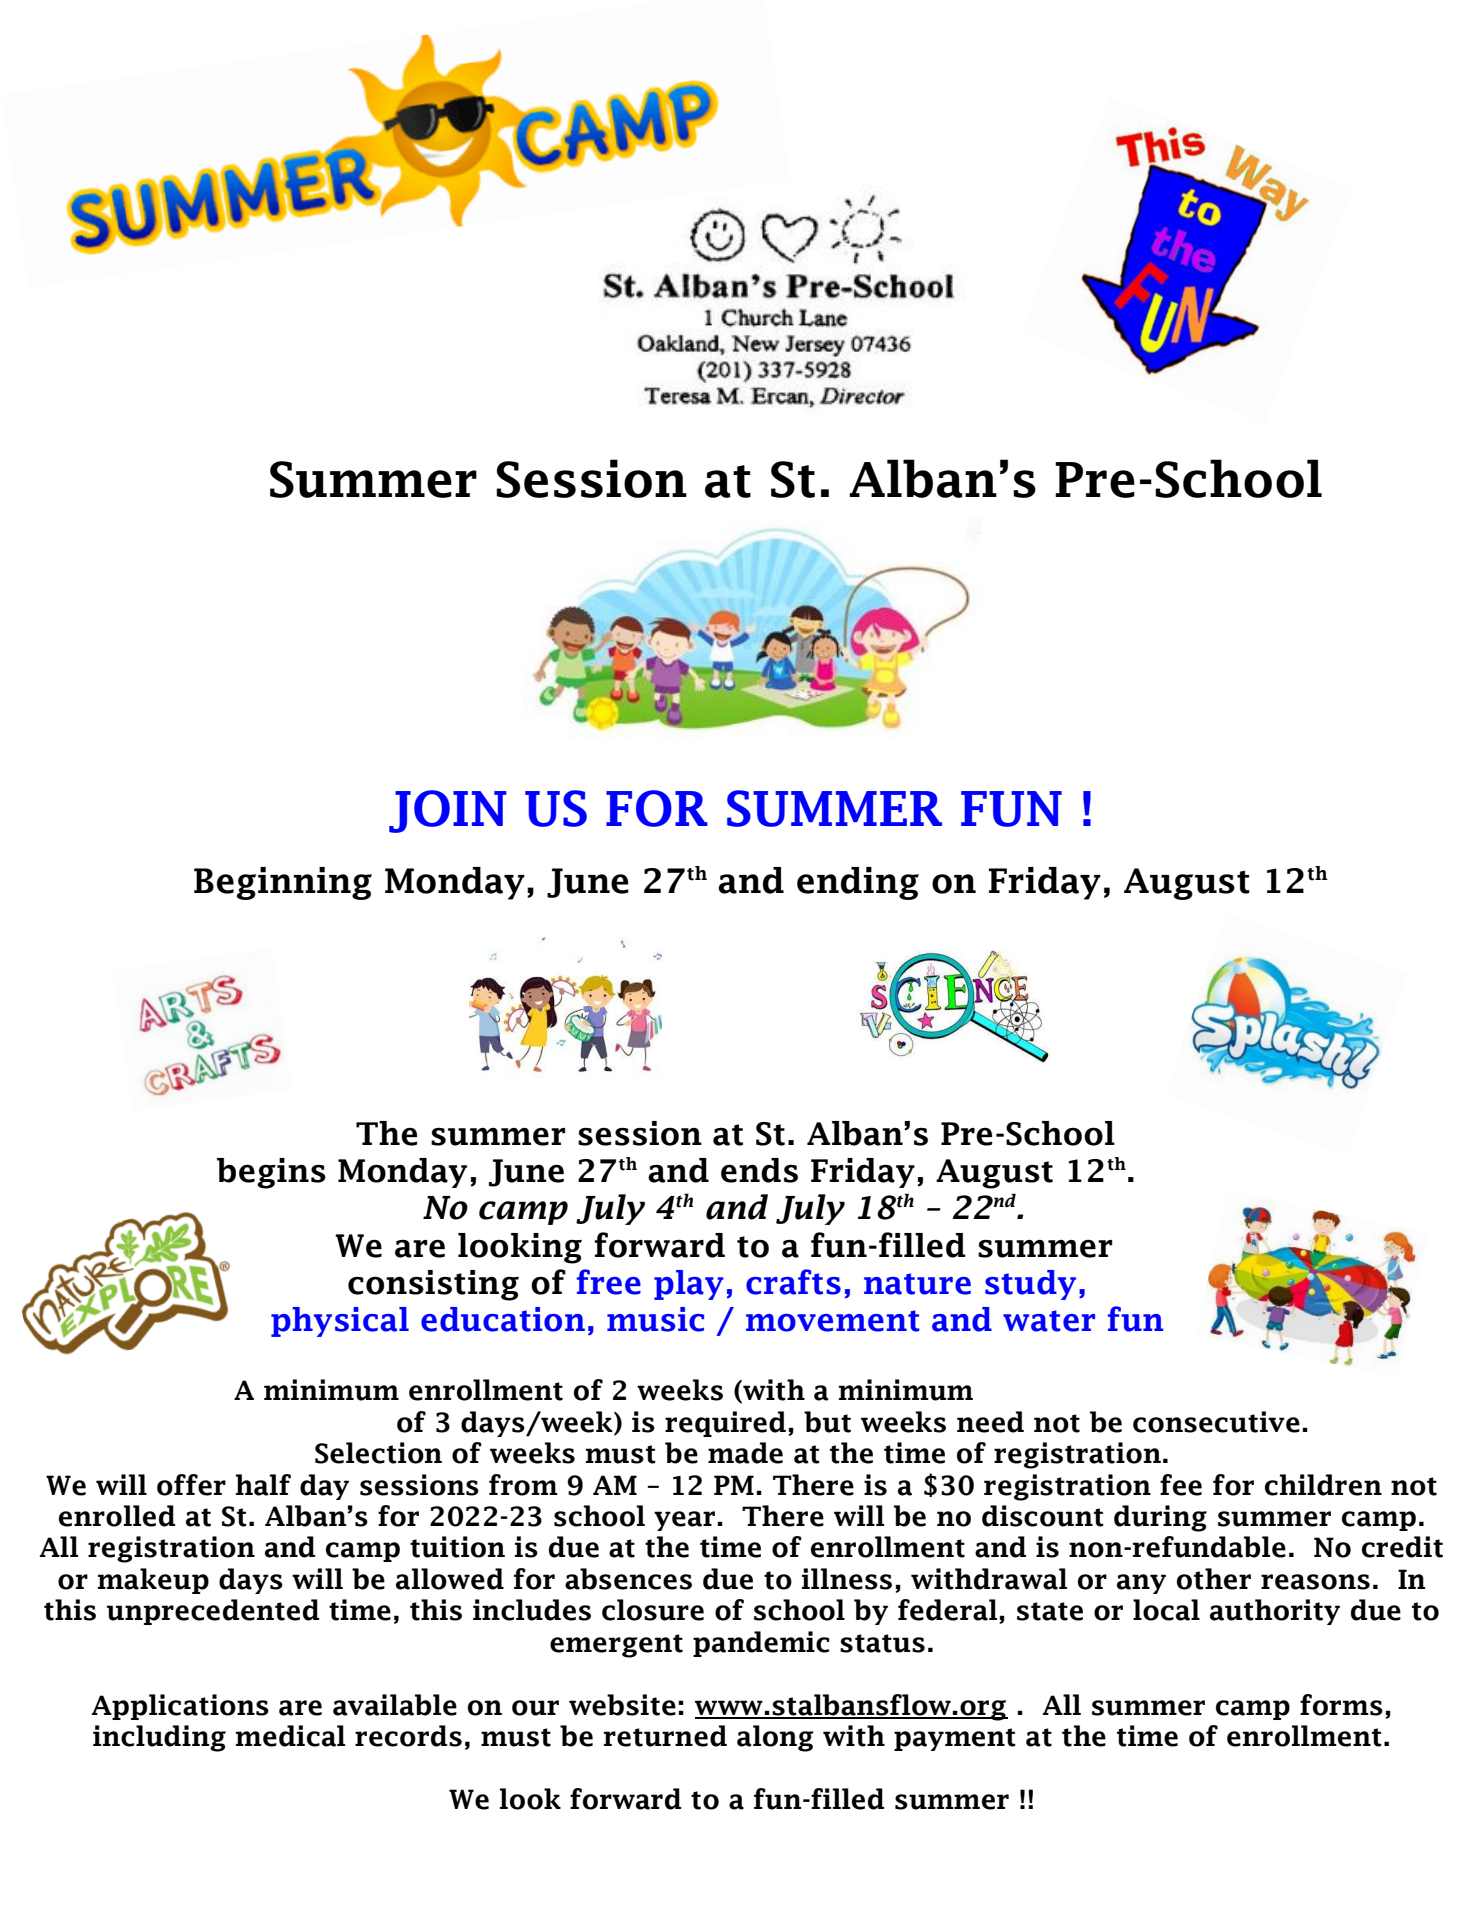 Image resolution: width=1484 pixels, height=1921 pixels. I want to click on JOIN, so click(448, 811).
